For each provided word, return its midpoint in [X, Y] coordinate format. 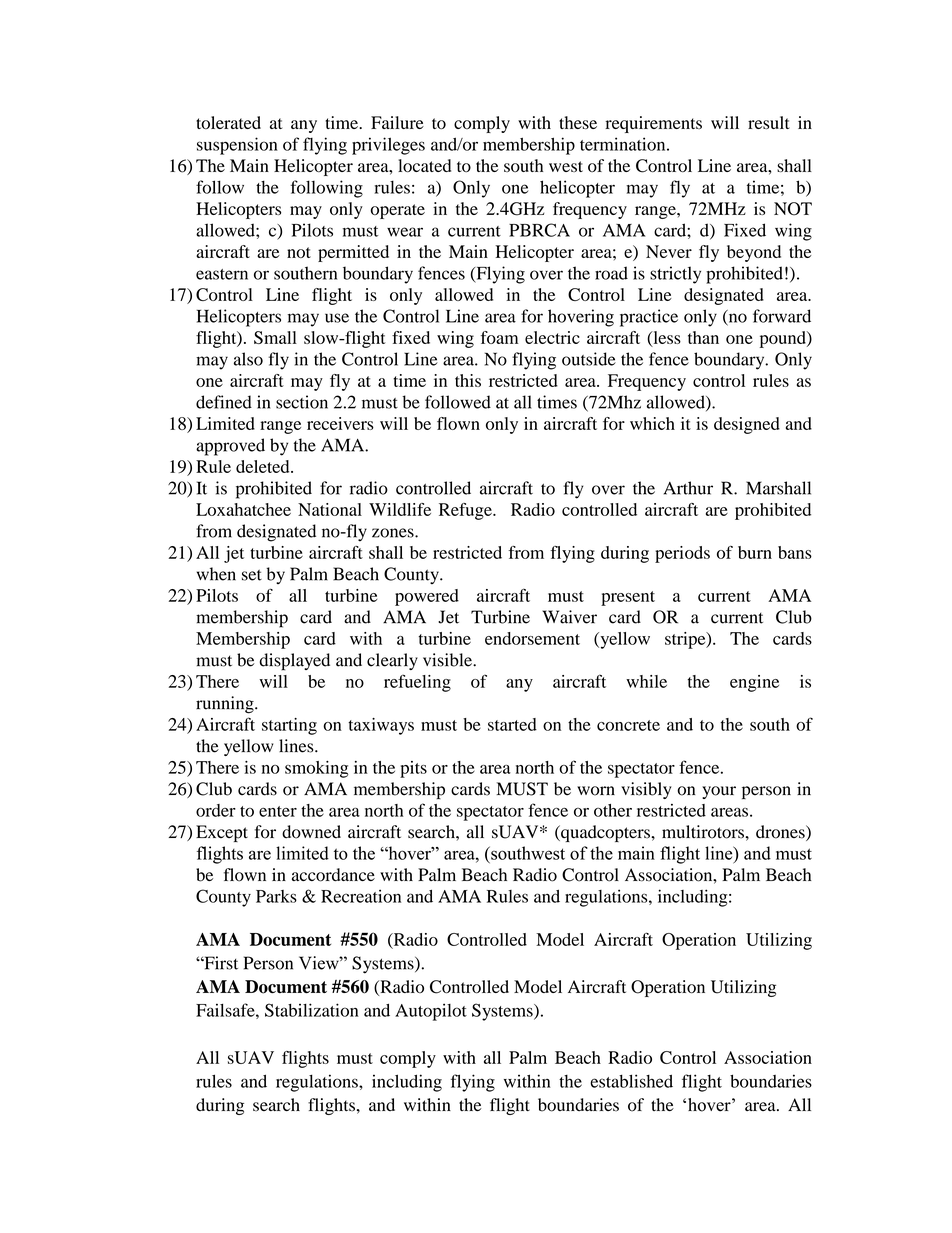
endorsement [532, 638]
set [252, 575]
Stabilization [312, 1010]
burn [755, 552]
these [578, 122]
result [769, 122]
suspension [237, 146]
